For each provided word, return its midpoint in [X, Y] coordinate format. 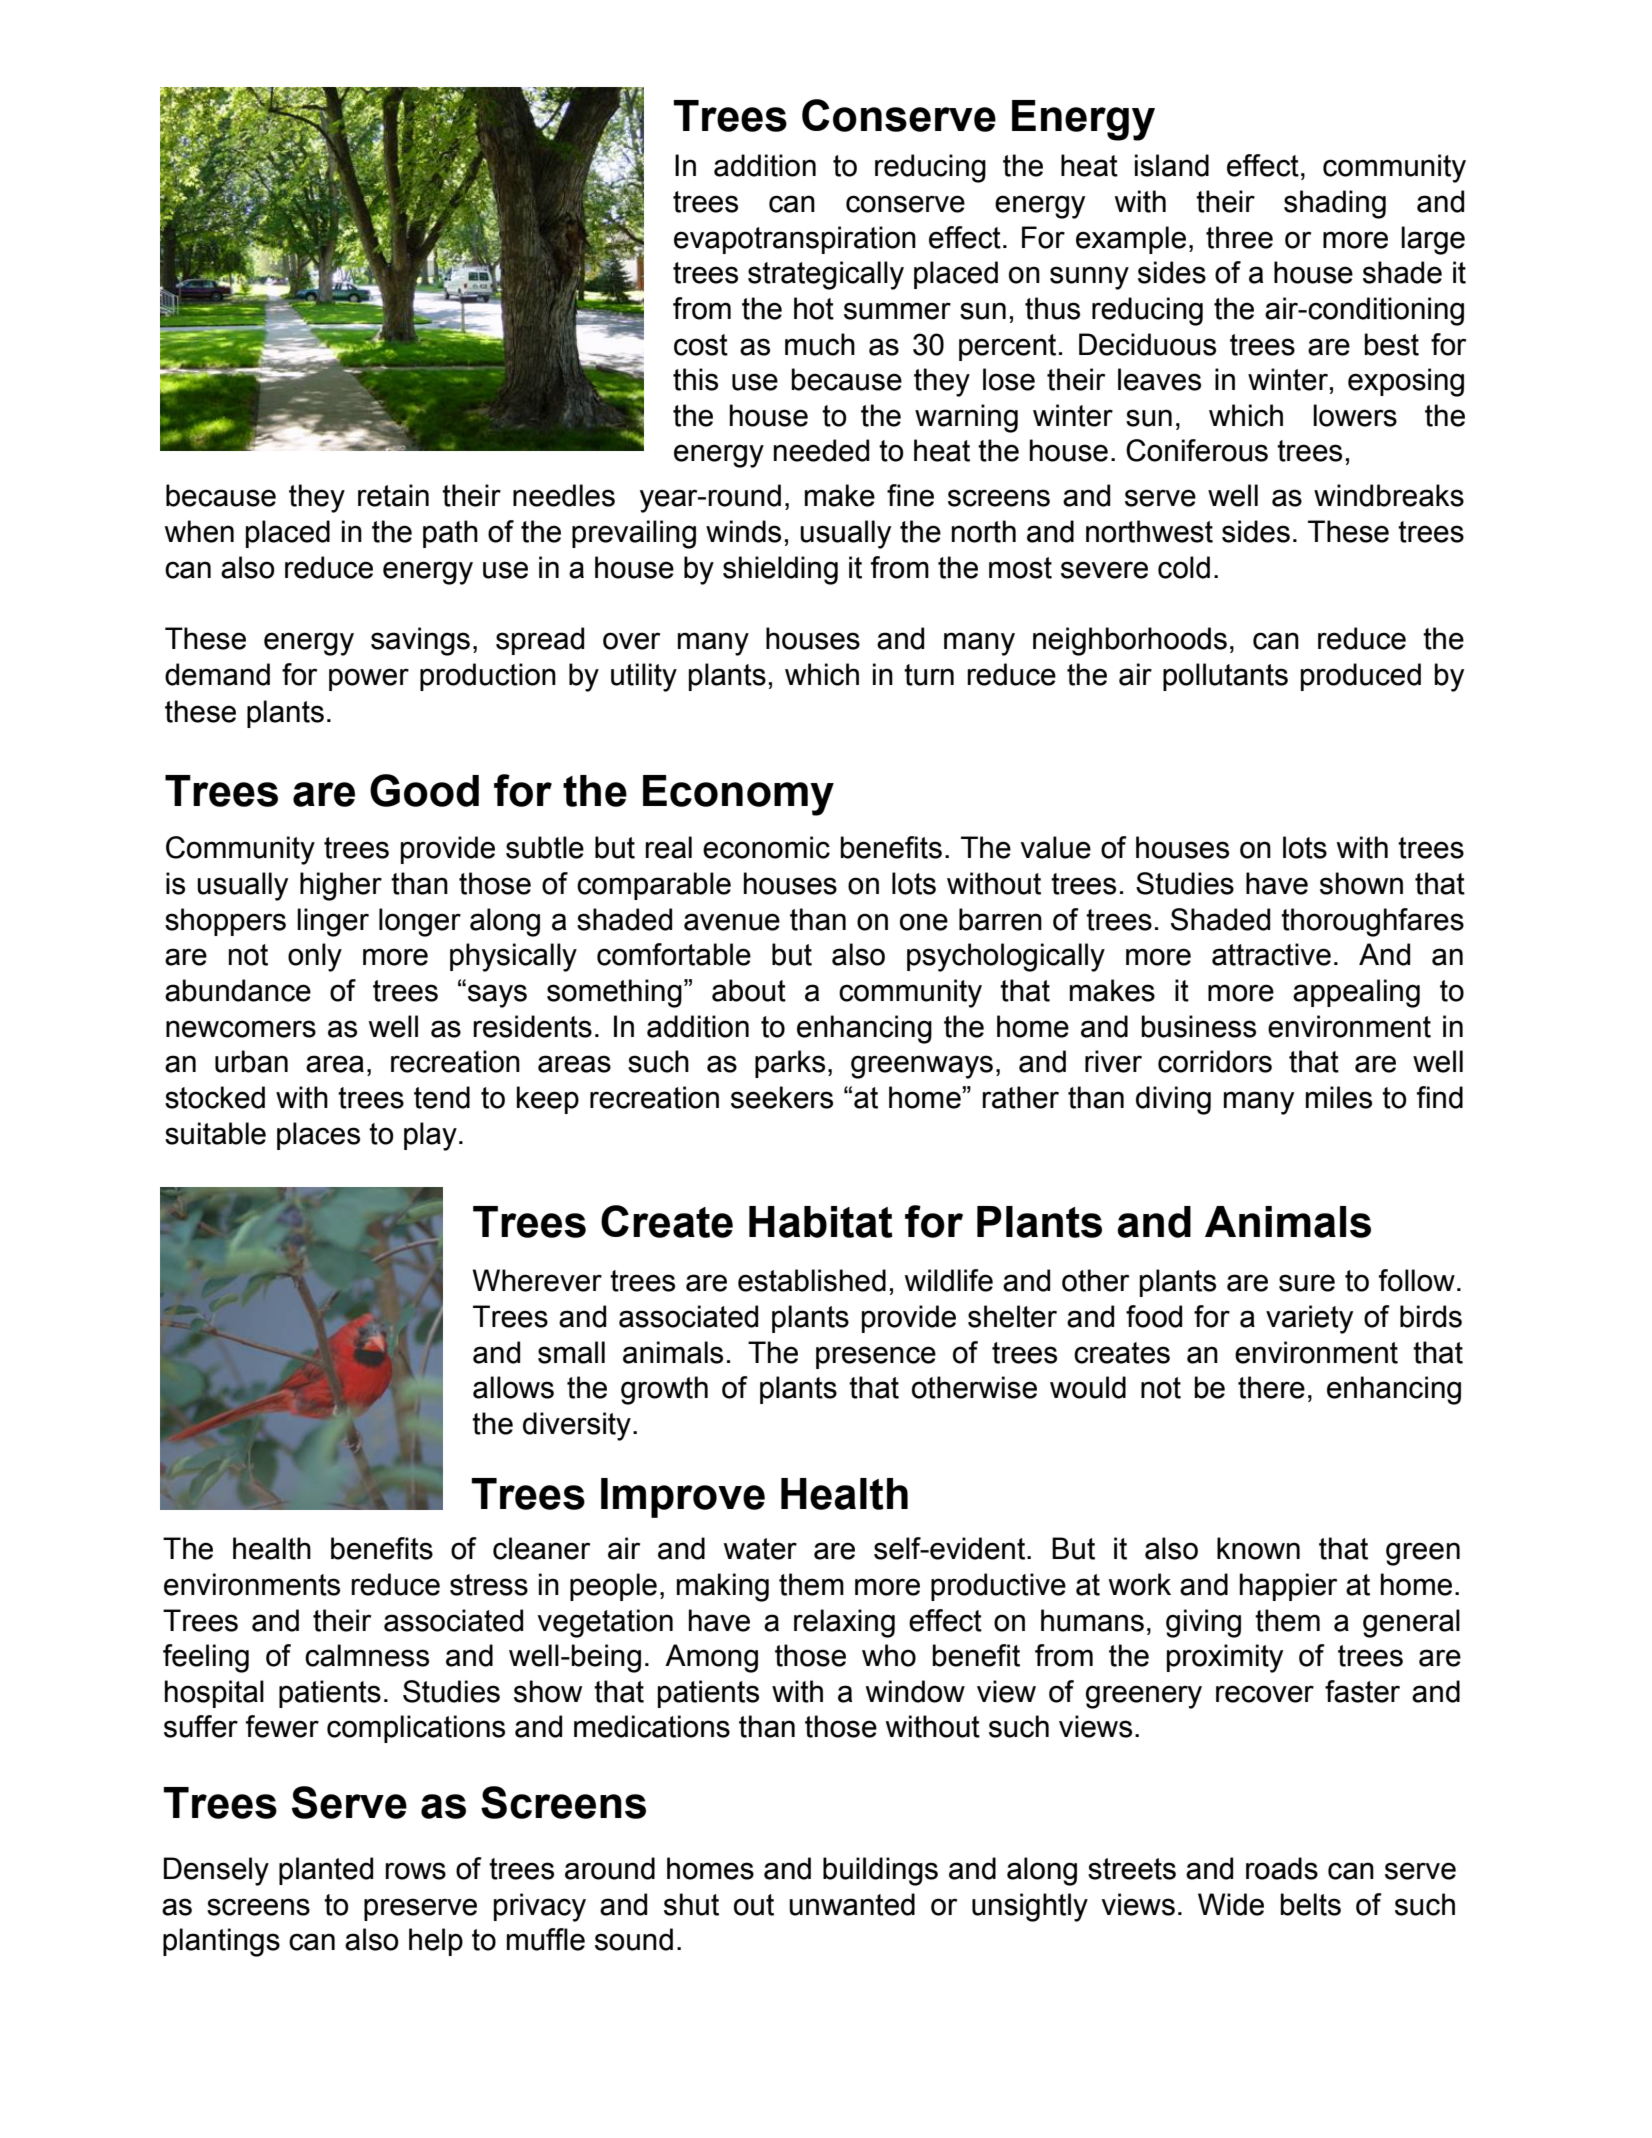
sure [1307, 1283]
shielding [780, 570]
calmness [367, 1655]
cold [1184, 567]
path [450, 534]
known [1258, 1548]
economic [766, 847]
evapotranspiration [795, 240]
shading [1335, 204]
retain [393, 495]
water [760, 1549]
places [318, 1136]
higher [341, 886]
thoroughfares [1372, 922]
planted [326, 1871]
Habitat [821, 1222]
